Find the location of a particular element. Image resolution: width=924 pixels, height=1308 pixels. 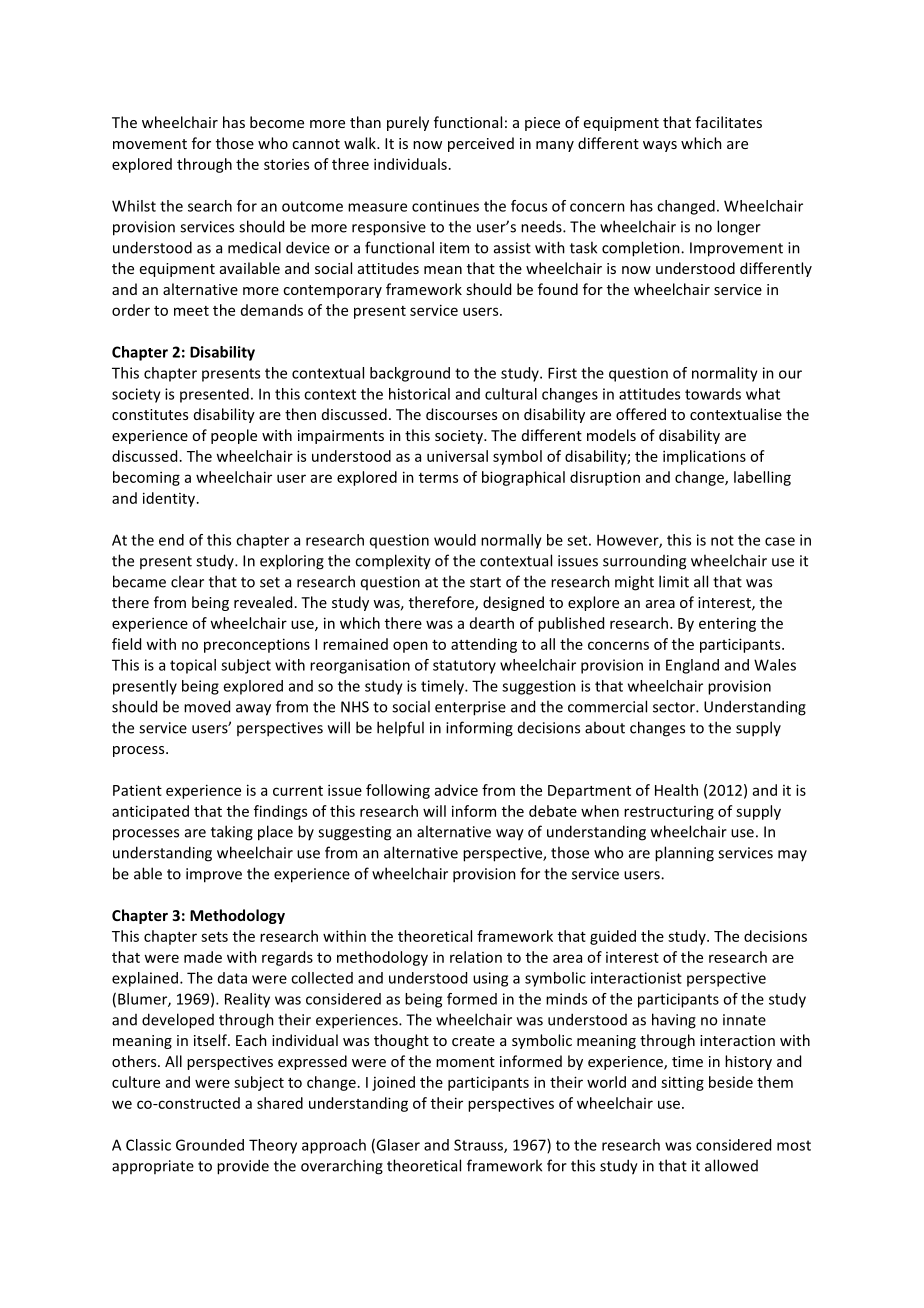

planning is located at coordinates (684, 854).
